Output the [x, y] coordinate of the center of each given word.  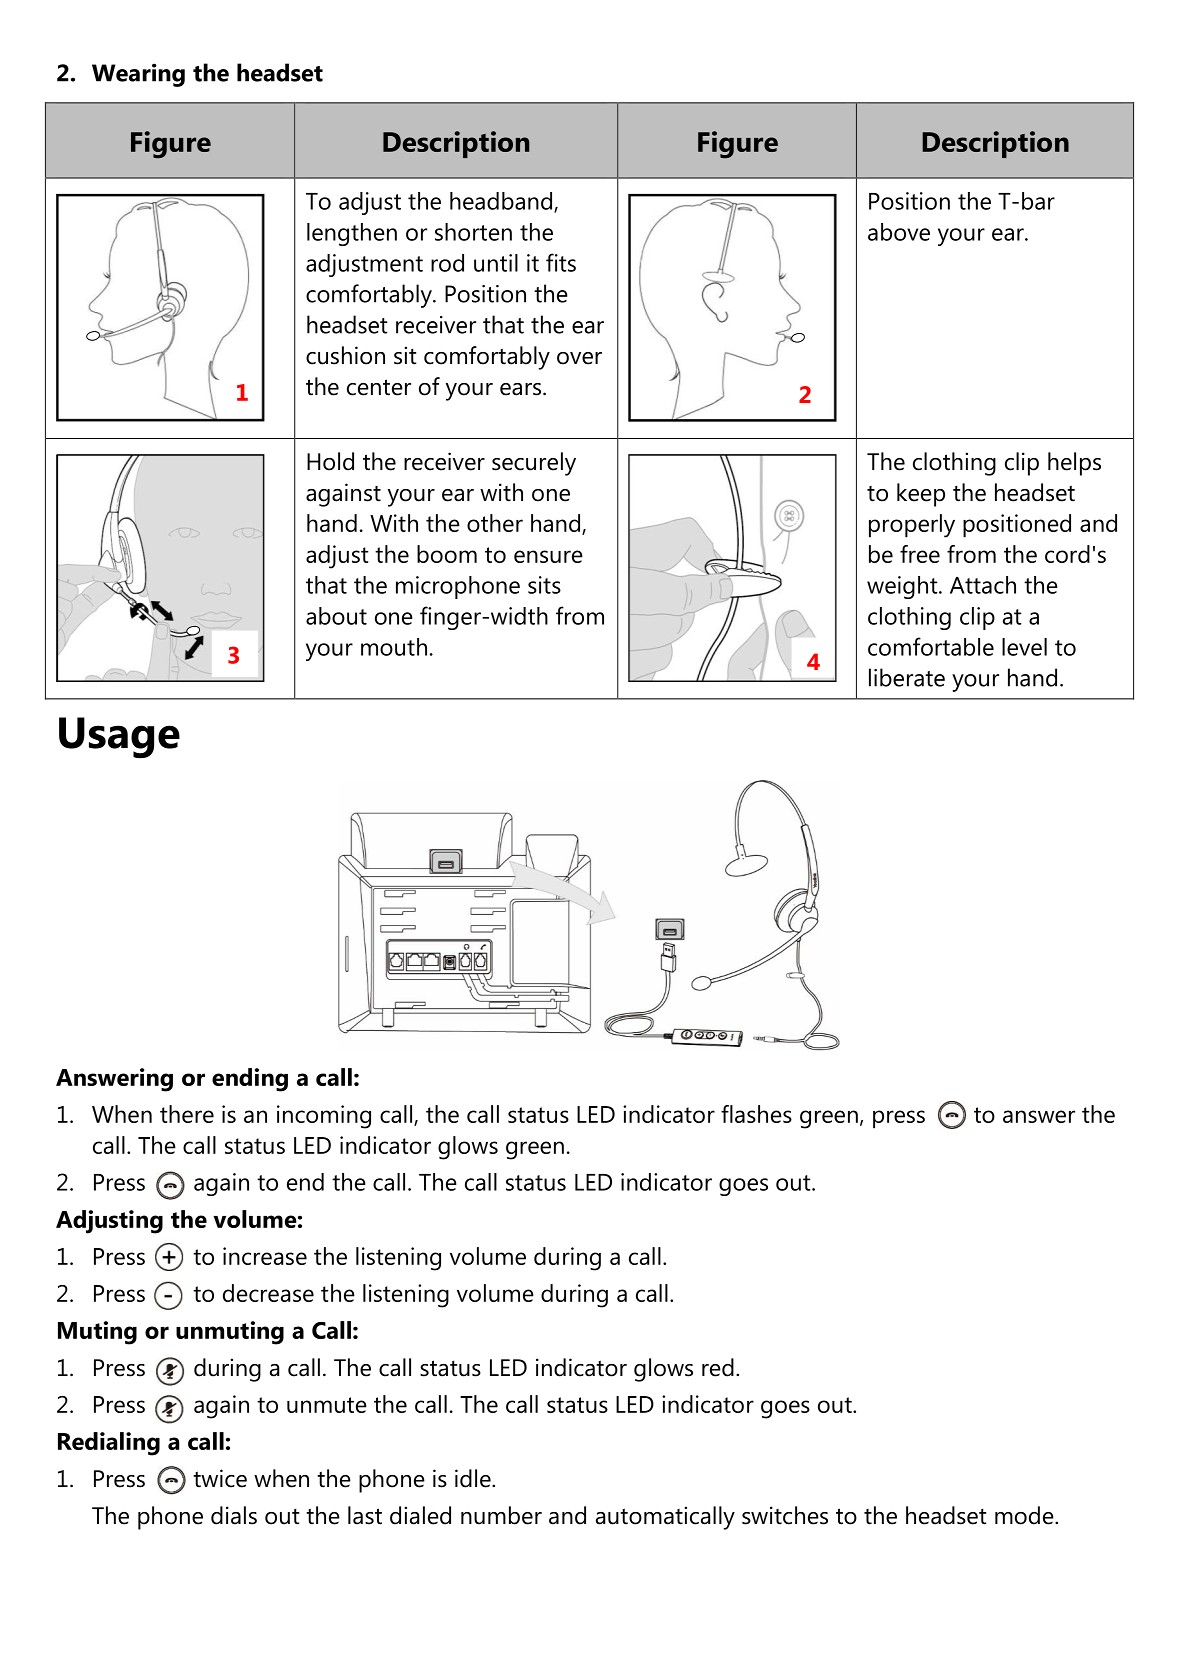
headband [502, 202]
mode [1025, 1515]
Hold [330, 461]
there [187, 1114]
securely [534, 464]
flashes [756, 1114]
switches [785, 1515]
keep [921, 495]
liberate [907, 677]
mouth [394, 647]
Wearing [138, 75]
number [501, 1515]
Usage [119, 738]
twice [220, 1478]
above [899, 232]
